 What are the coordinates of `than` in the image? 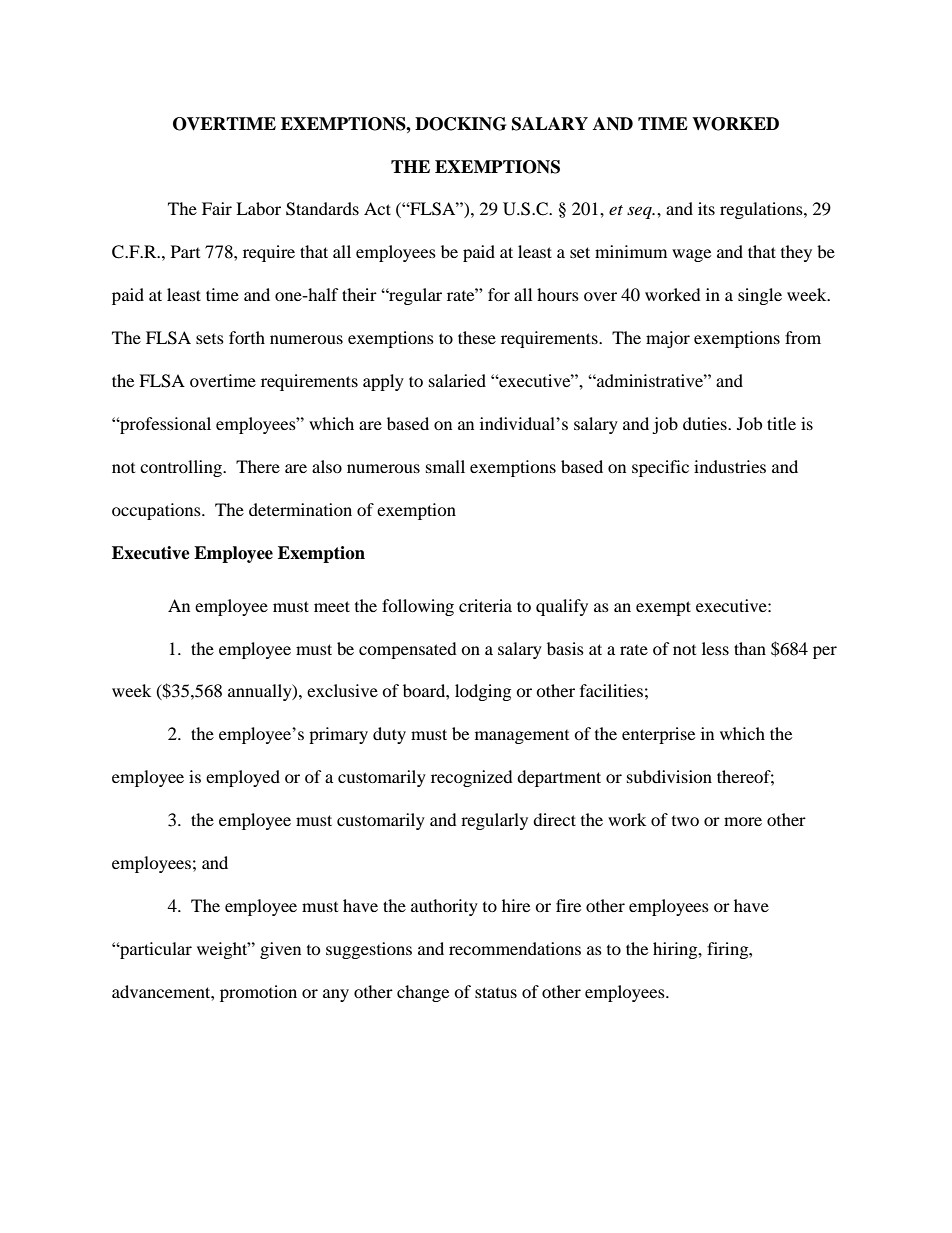 It's located at (750, 648).
